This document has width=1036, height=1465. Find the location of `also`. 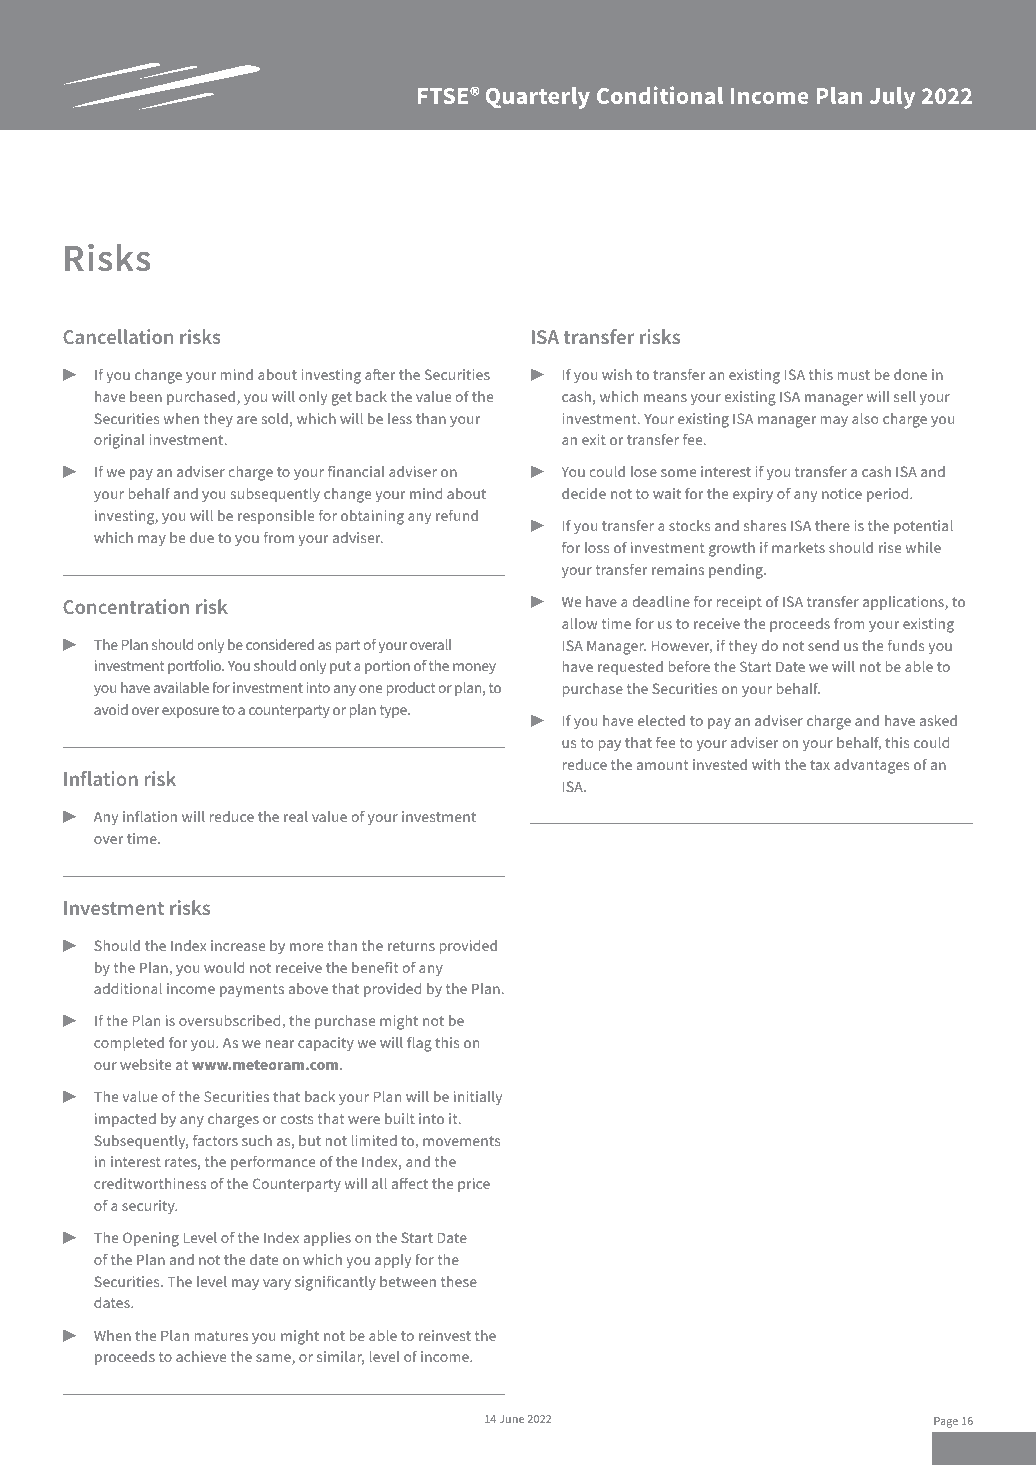

also is located at coordinates (865, 418).
